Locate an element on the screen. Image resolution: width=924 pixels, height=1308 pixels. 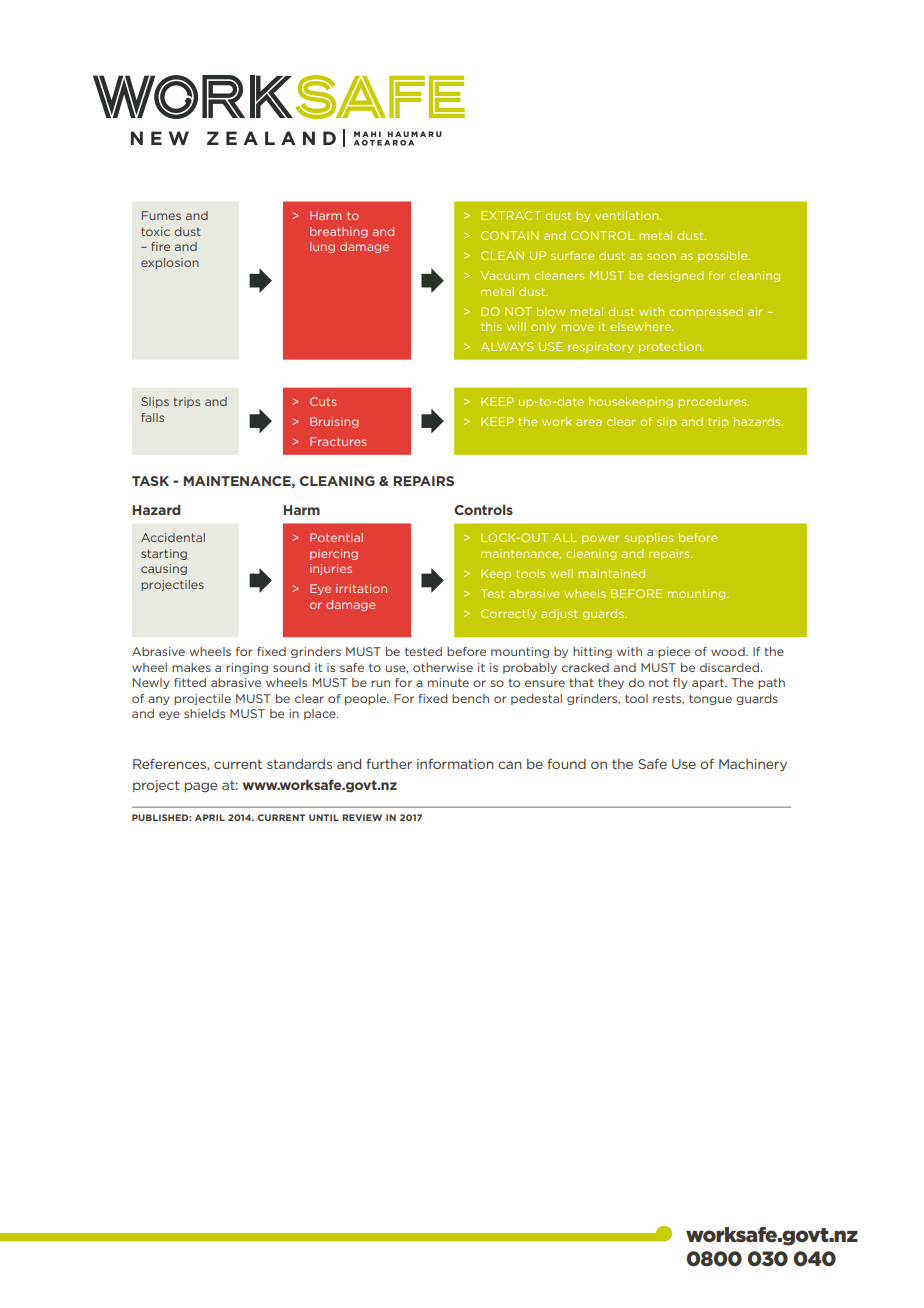
page is located at coordinates (201, 787).
